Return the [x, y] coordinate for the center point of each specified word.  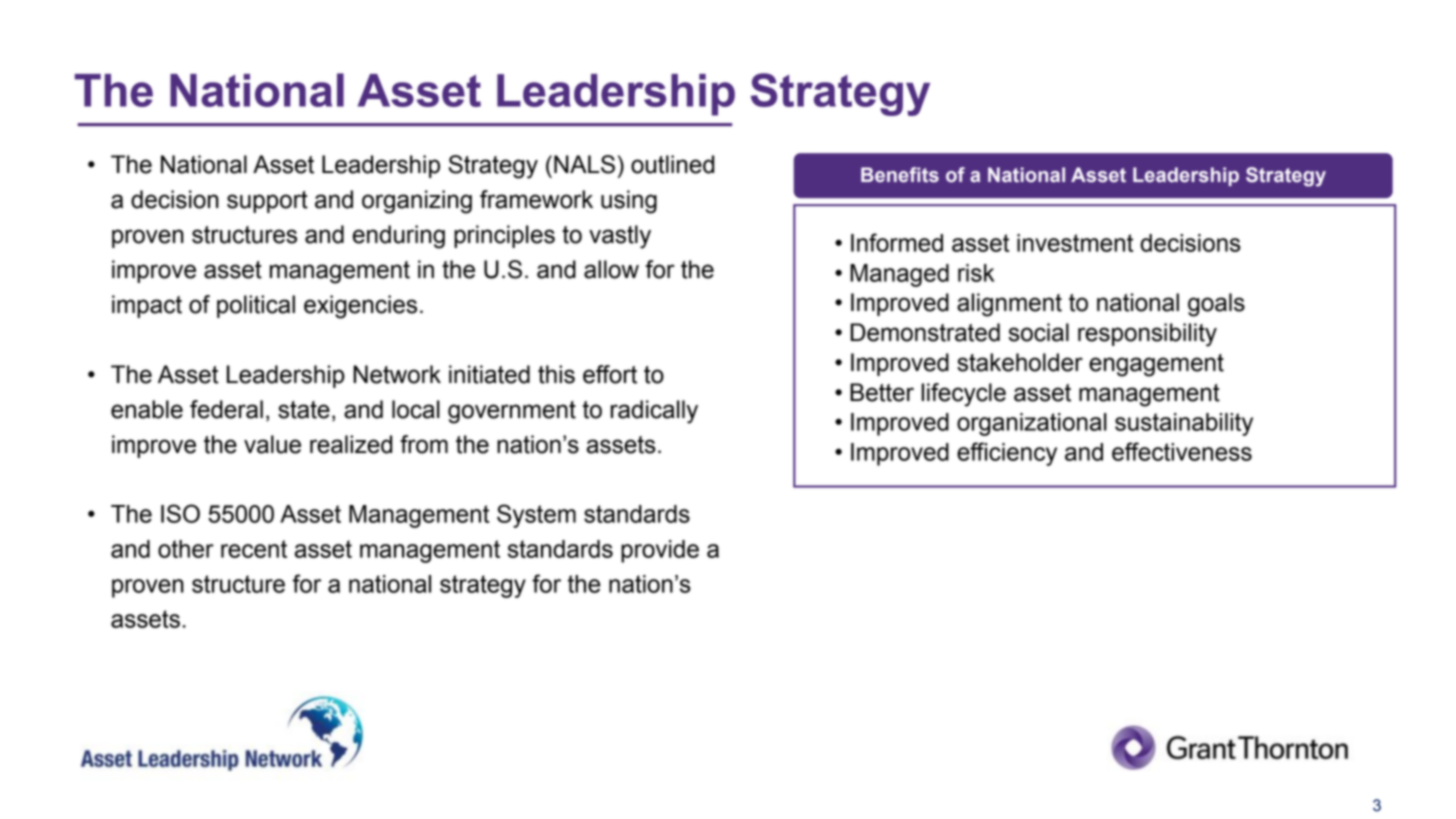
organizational [1032, 424]
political [256, 306]
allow [611, 269]
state [304, 410]
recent [254, 549]
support [267, 202]
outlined [672, 164]
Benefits [900, 175]
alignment [1009, 305]
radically [654, 412]
